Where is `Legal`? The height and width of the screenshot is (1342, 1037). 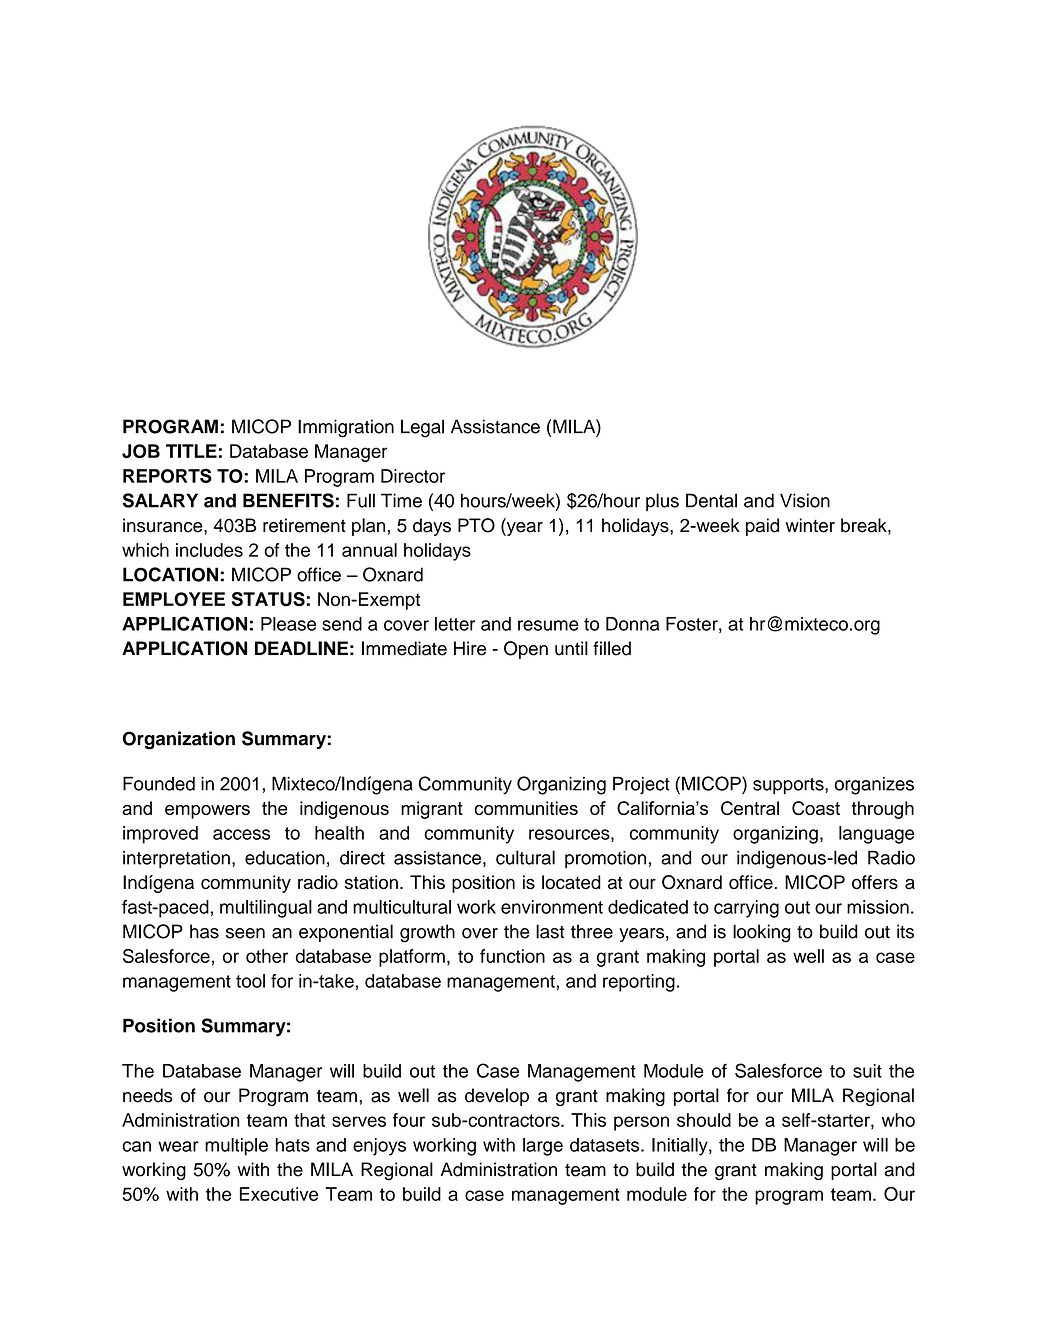 Legal is located at coordinates (422, 428).
